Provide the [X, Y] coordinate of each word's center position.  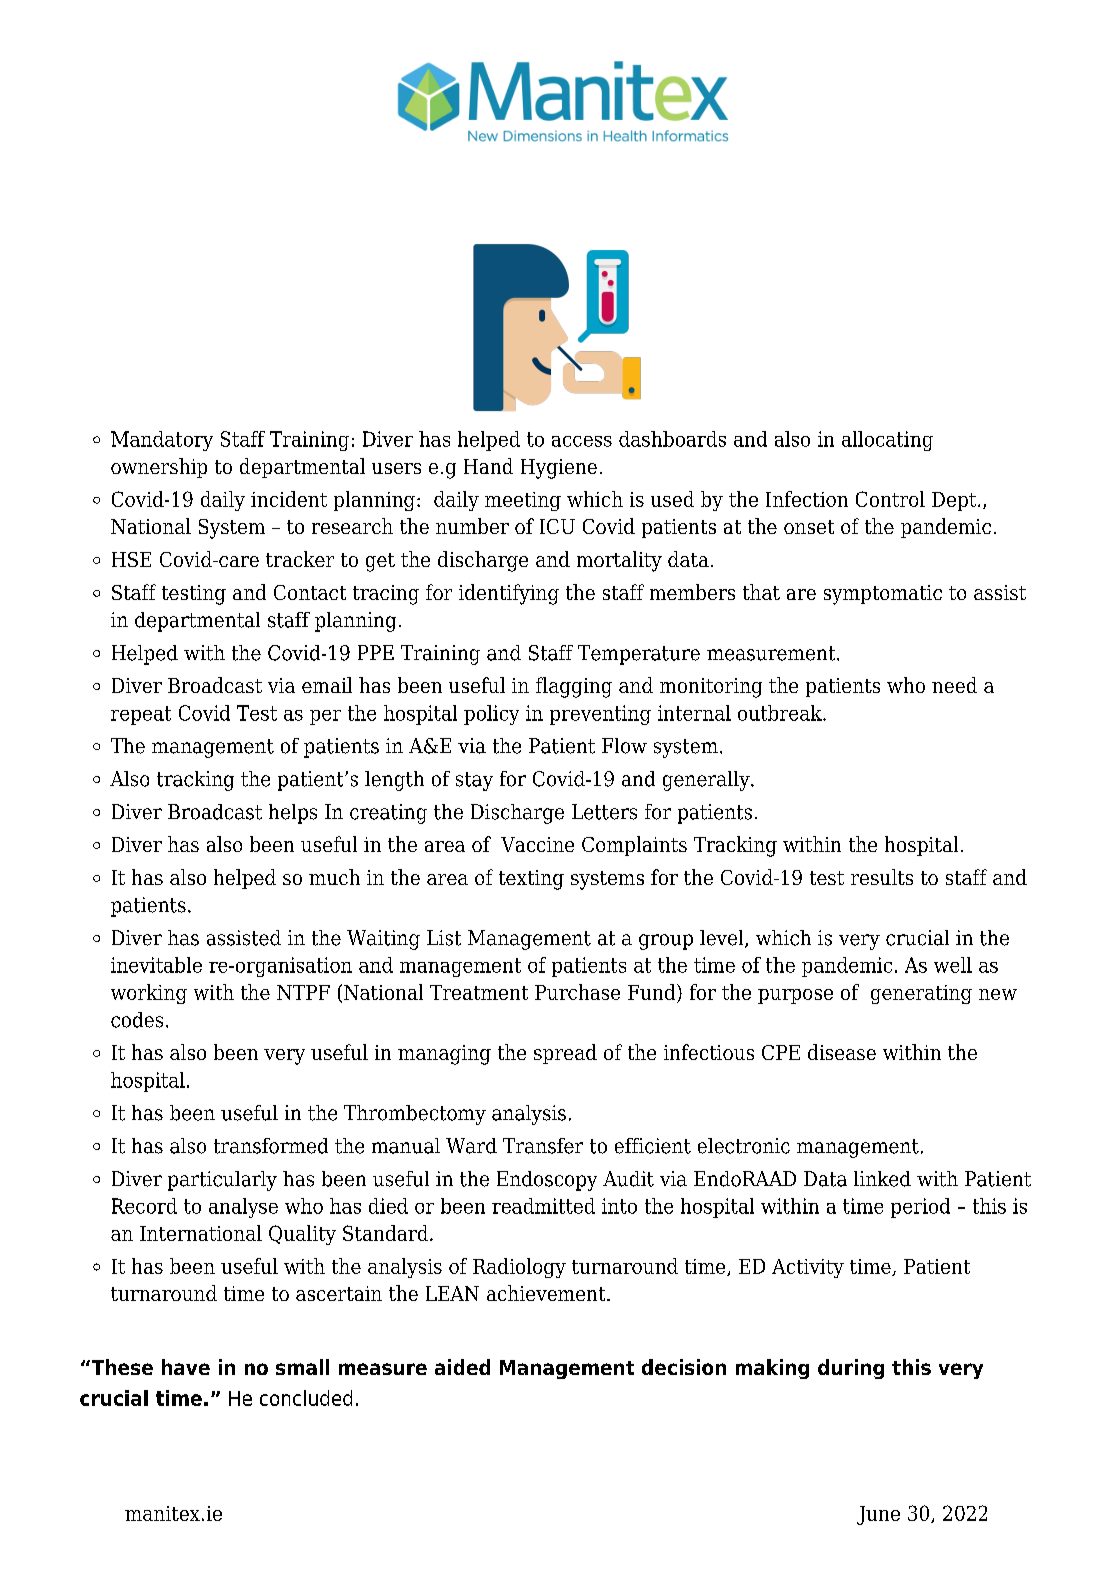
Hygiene [559, 469]
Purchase [577, 992]
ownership [159, 468]
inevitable [156, 965]
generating [921, 994]
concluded [306, 1398]
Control [890, 499]
